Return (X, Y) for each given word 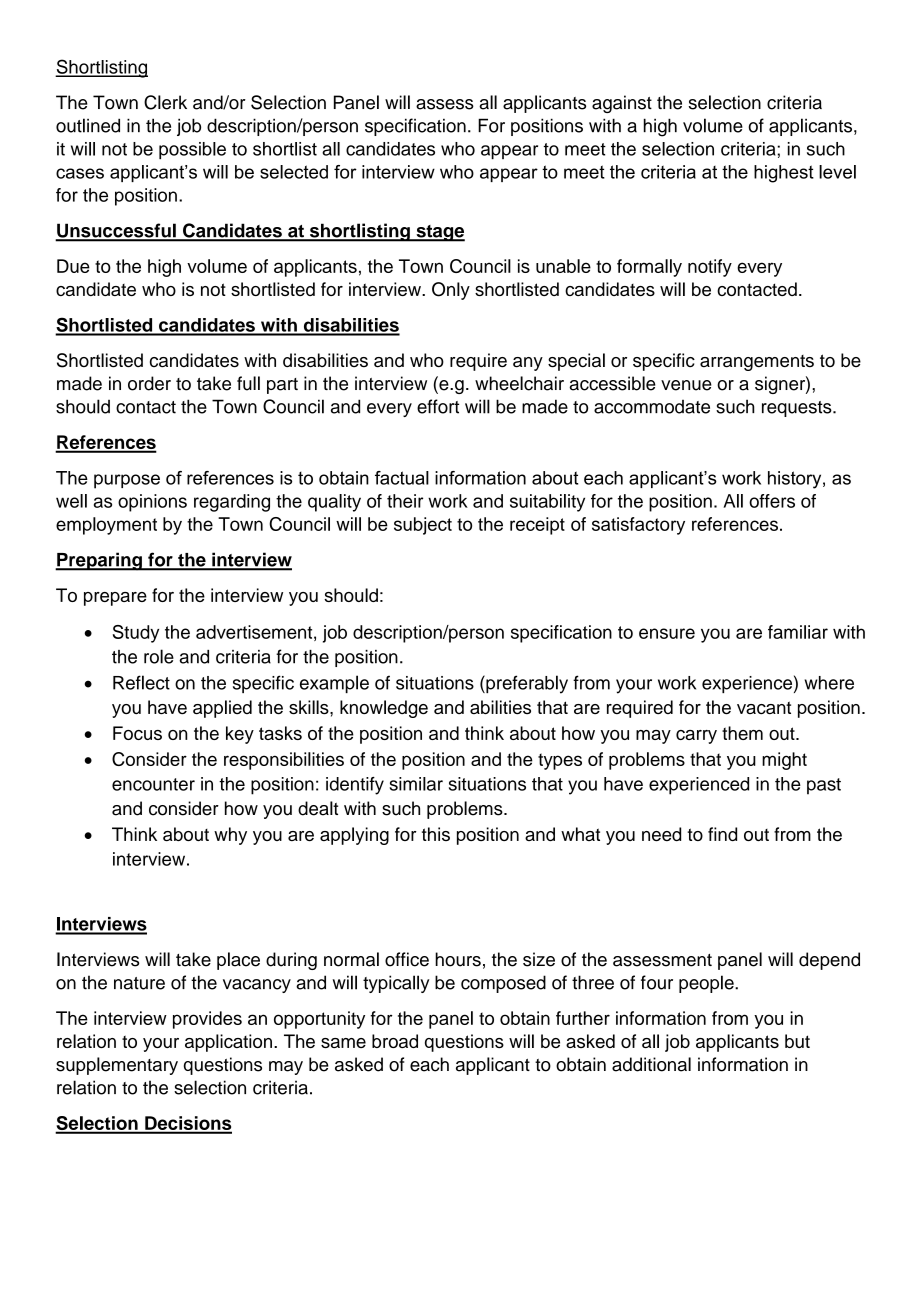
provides (207, 1020)
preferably (526, 684)
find (722, 834)
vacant (764, 707)
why (230, 836)
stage (439, 233)
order (149, 383)
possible (192, 150)
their (405, 501)
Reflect (141, 682)
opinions (152, 503)
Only (451, 291)
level (837, 172)
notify (710, 268)
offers (772, 501)
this (436, 834)
